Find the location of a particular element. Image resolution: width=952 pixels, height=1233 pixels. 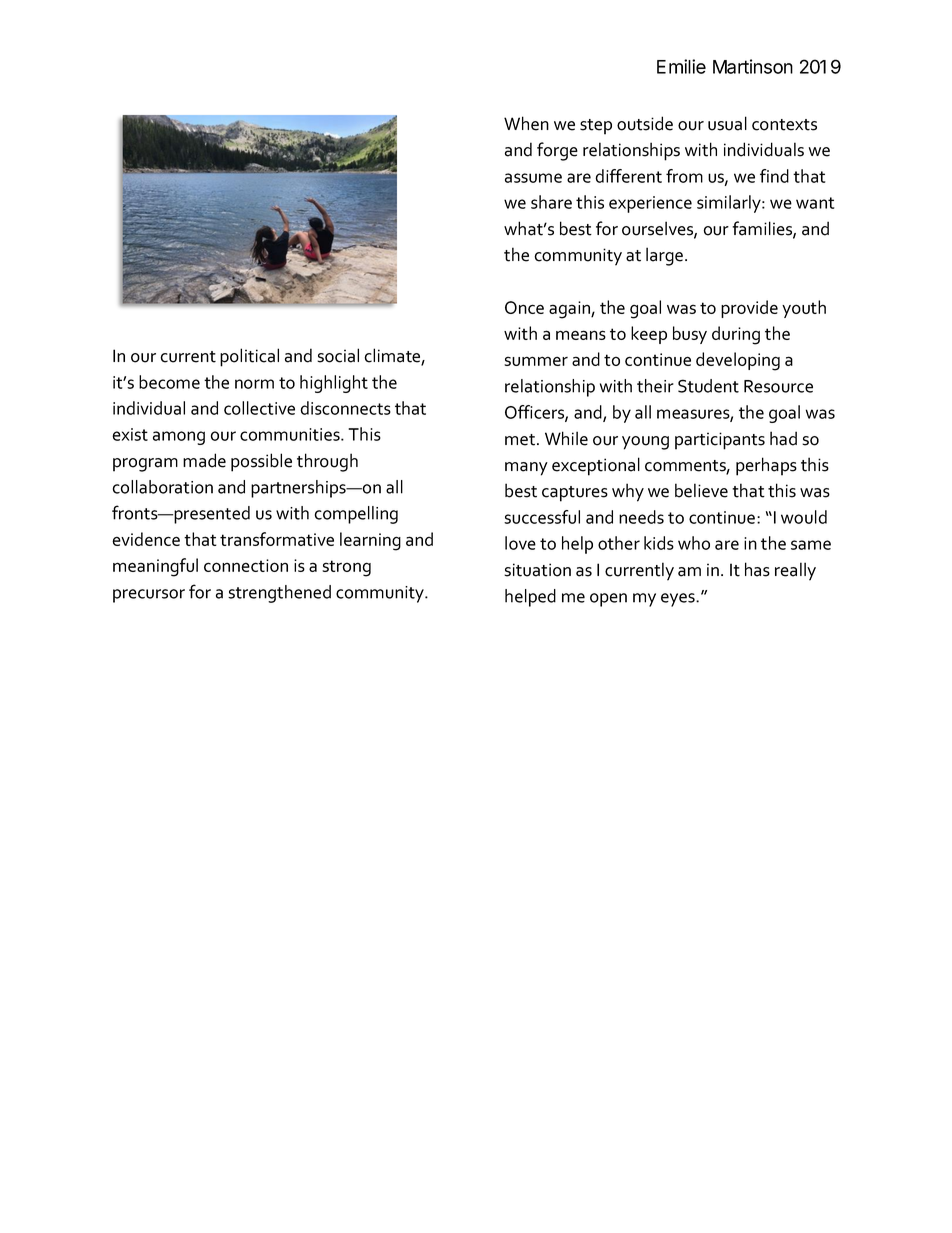

Emilie is located at coordinates (681, 66).
